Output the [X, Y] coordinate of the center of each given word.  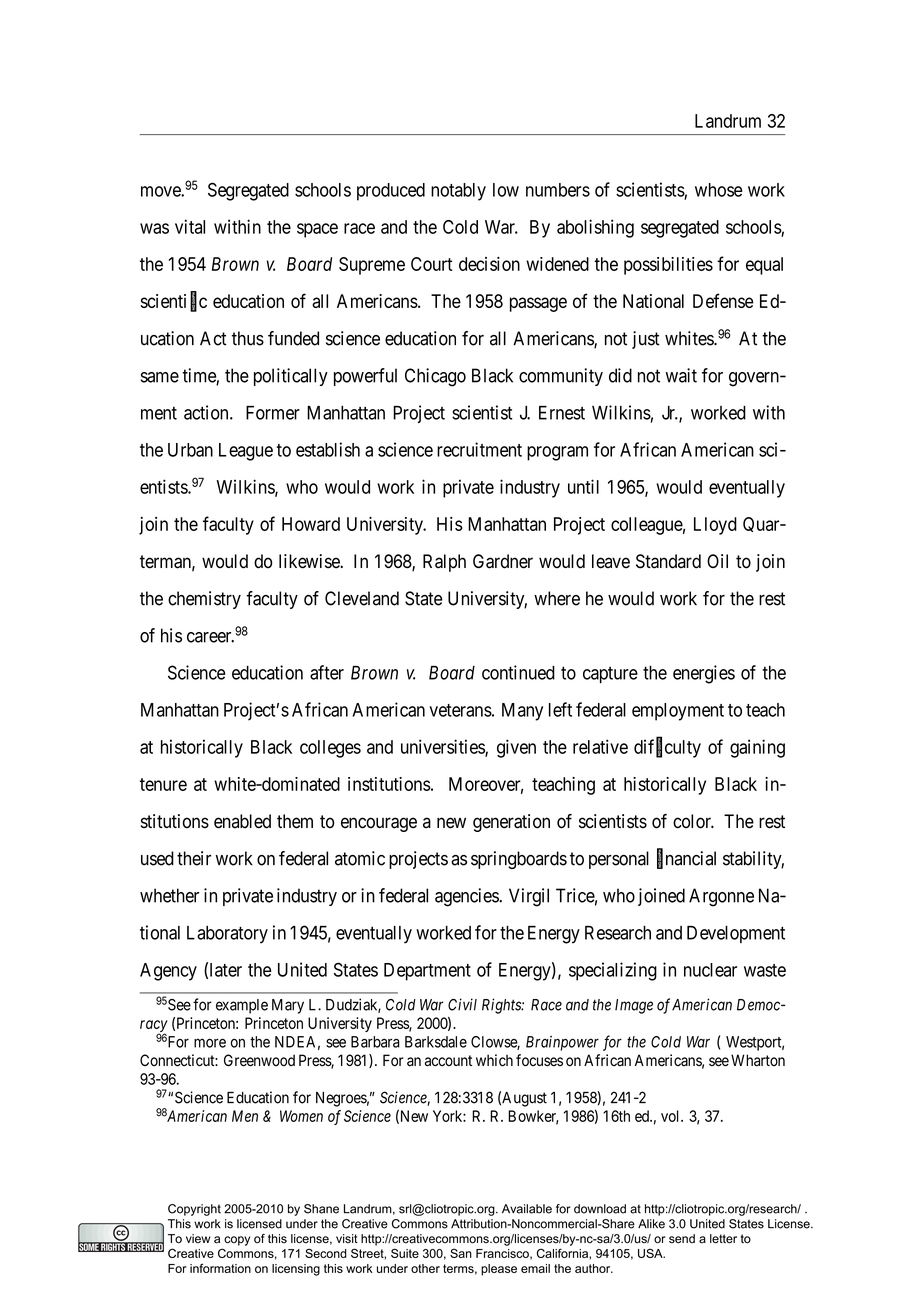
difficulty [667, 748]
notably [458, 192]
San [461, 1253]
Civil [462, 1004]
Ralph [444, 563]
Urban [190, 450]
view [198, 1238]
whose [719, 190]
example [242, 1006]
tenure [163, 784]
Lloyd [715, 526]
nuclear [710, 970]
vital [190, 226]
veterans [460, 710]
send [682, 1239]
